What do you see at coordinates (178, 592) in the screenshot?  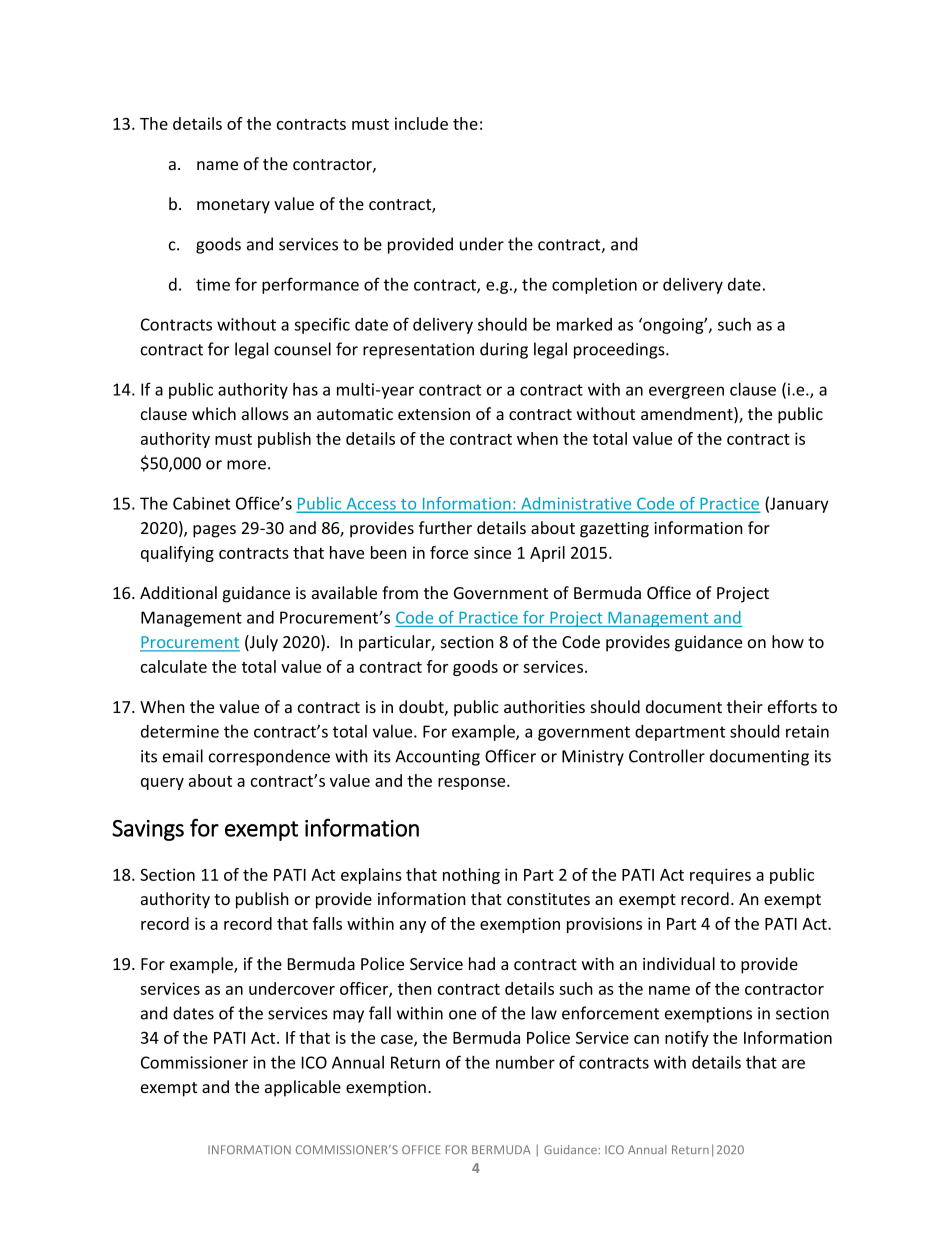 I see `Additional` at bounding box center [178, 592].
